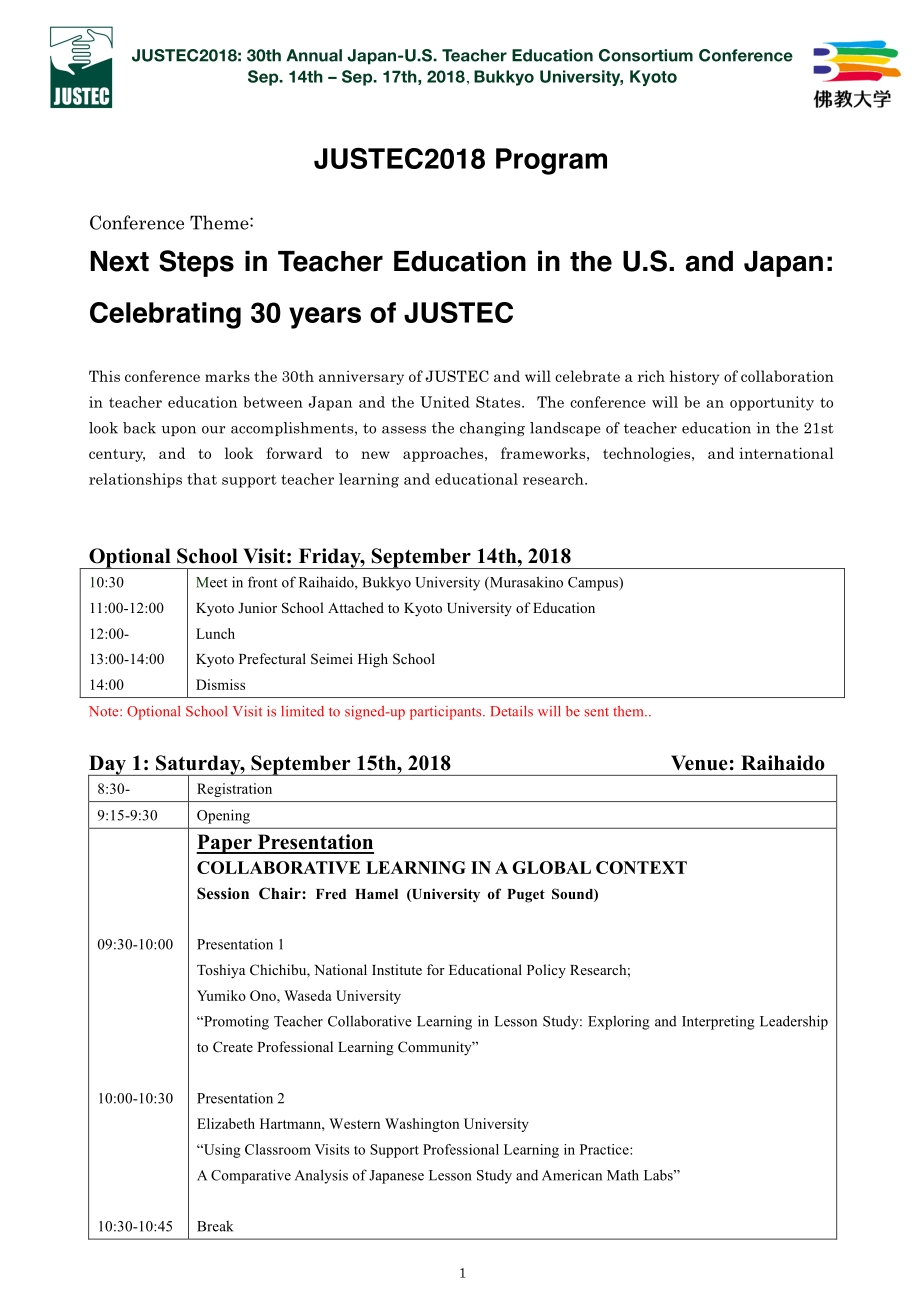 Image resolution: width=924 pixels, height=1308 pixels. What do you see at coordinates (695, 377) in the image?
I see `history` at bounding box center [695, 377].
